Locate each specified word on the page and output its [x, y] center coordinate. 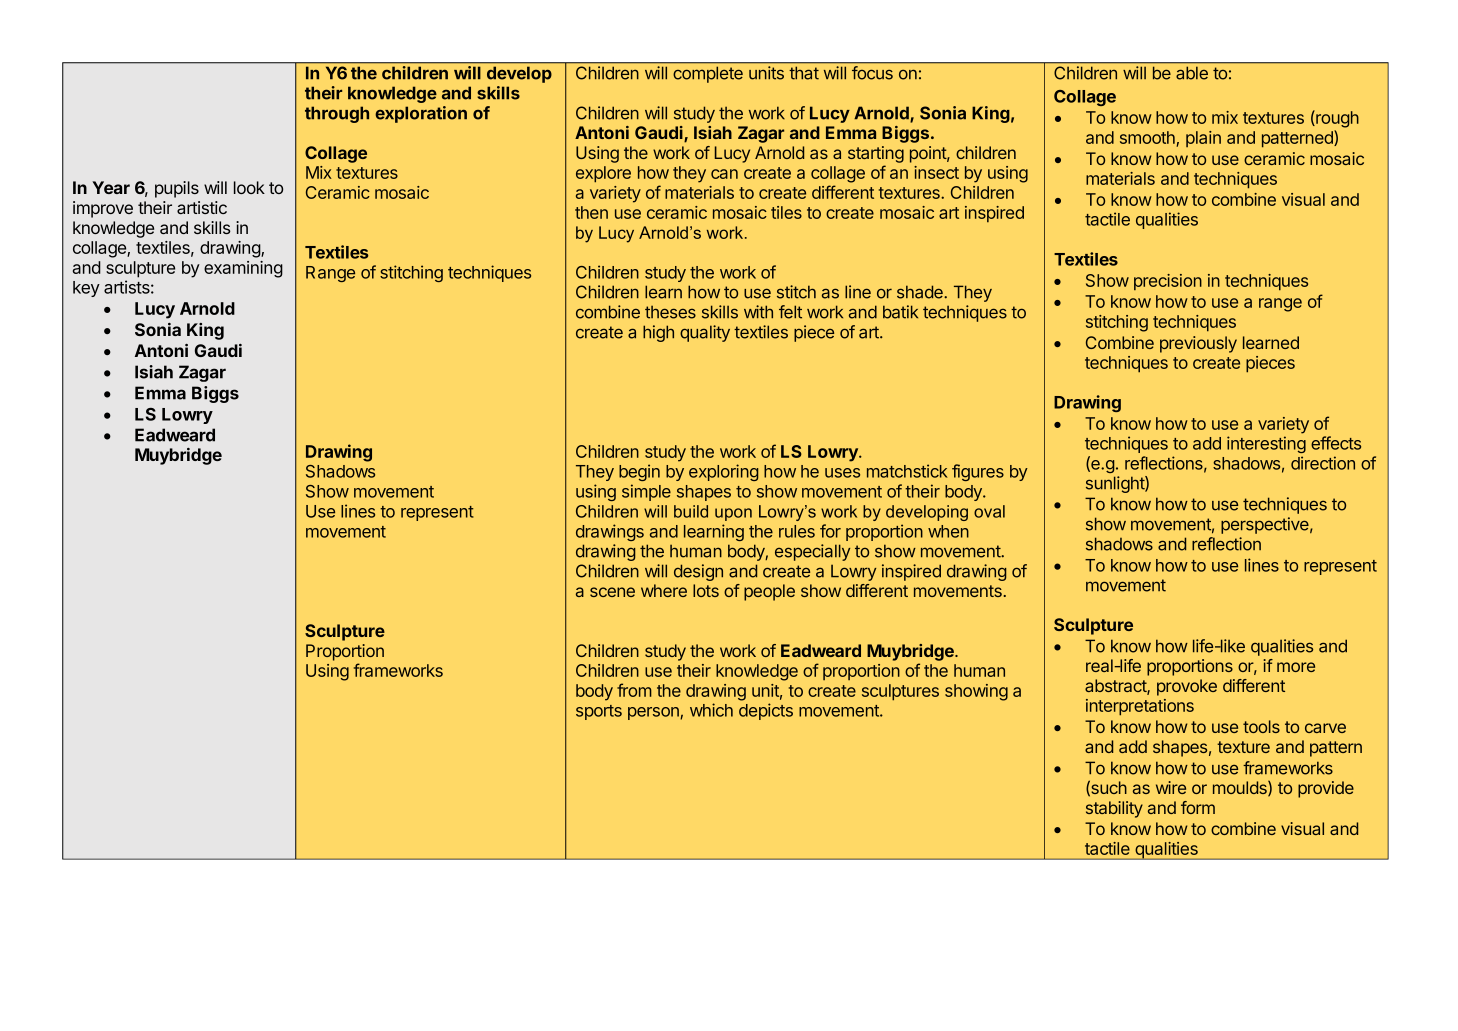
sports [599, 712]
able [1192, 73]
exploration [421, 114]
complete [708, 74]
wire [1171, 787]
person [654, 713]
